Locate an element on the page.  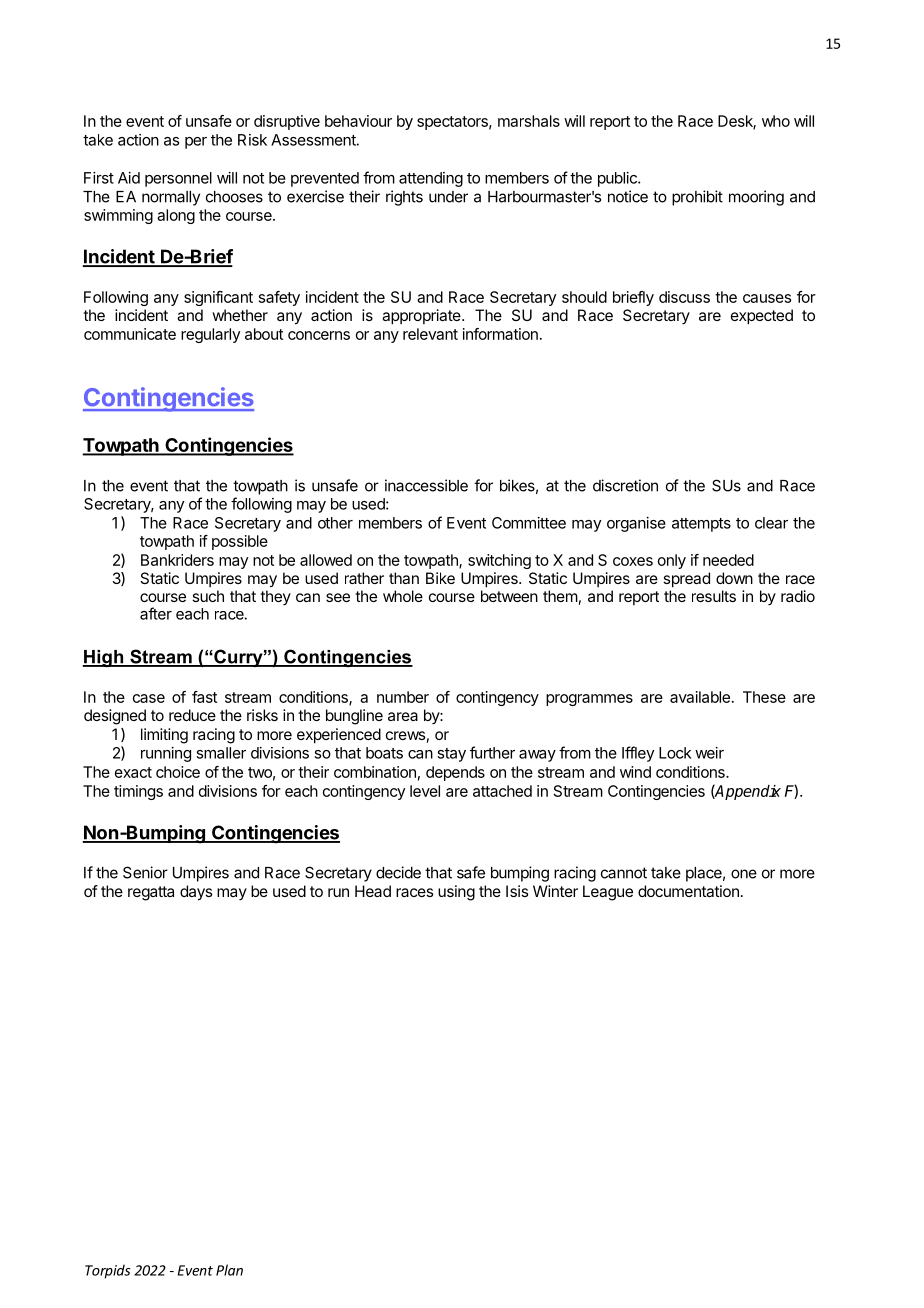
days is located at coordinates (196, 893).
